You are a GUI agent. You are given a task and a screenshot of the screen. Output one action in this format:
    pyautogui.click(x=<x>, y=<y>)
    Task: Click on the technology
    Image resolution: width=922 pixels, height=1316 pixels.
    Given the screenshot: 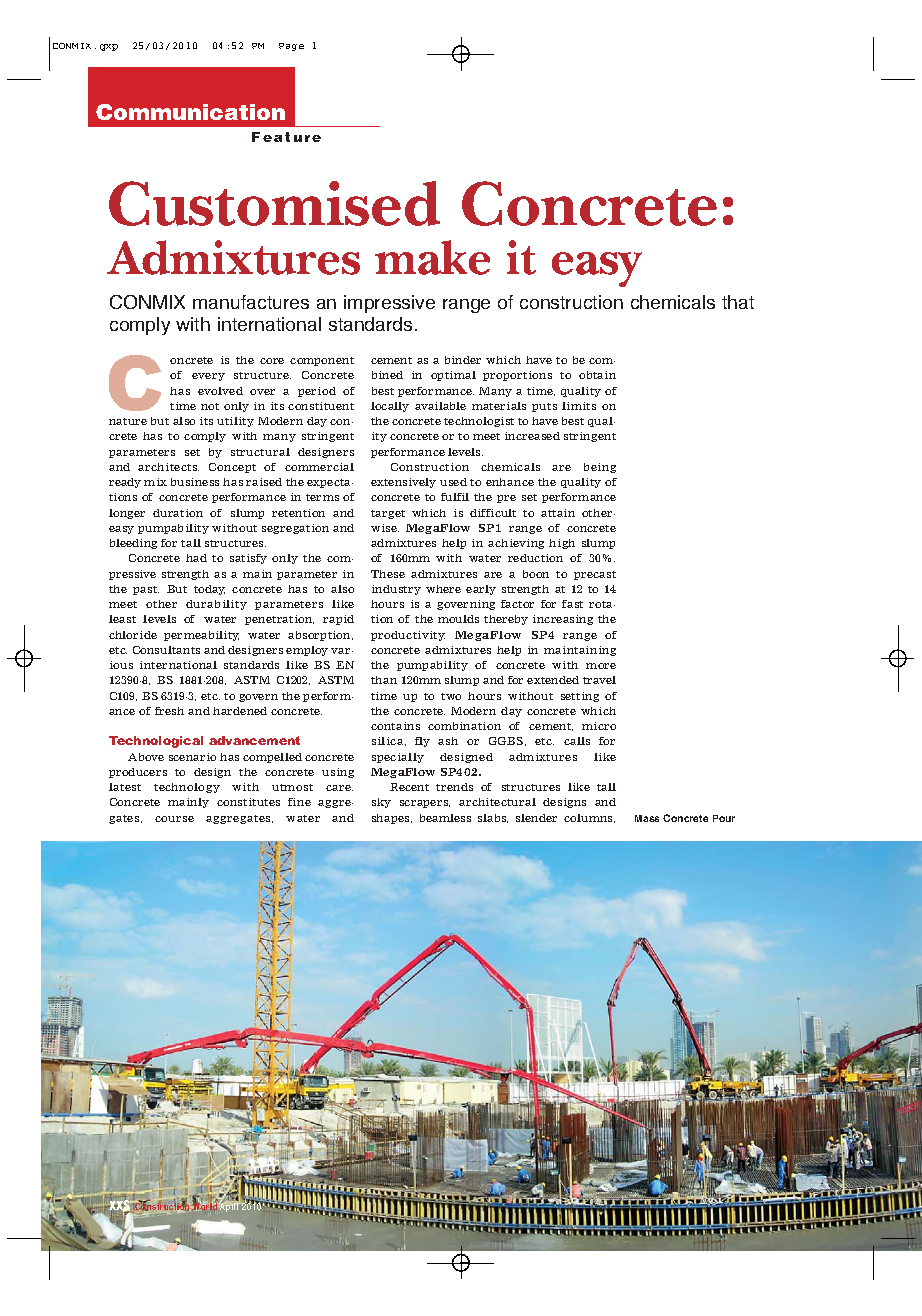 What is the action you would take?
    pyautogui.click(x=187, y=788)
